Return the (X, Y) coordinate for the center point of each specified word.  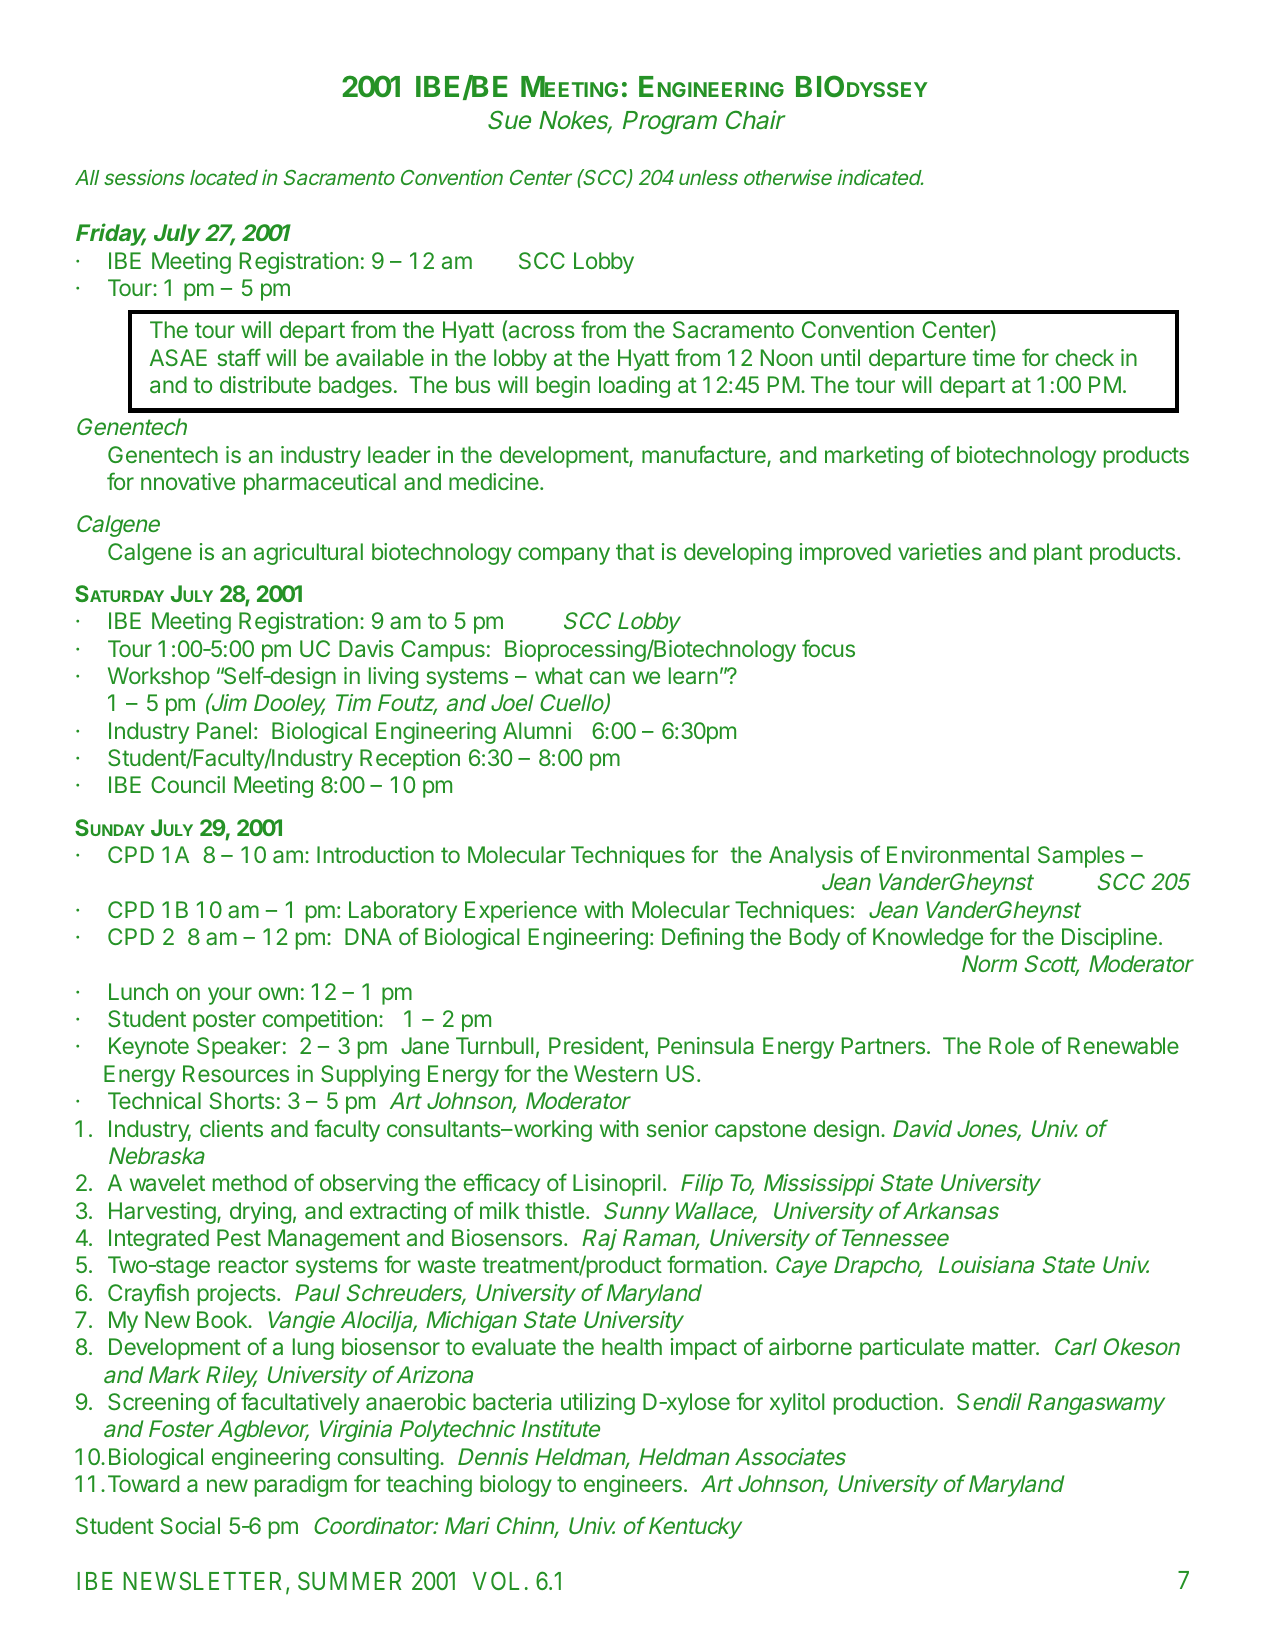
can (607, 677)
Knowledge (928, 939)
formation (714, 1264)
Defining (702, 938)
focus (828, 648)
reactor (254, 1265)
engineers (633, 1486)
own (278, 993)
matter (1005, 1347)
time (993, 357)
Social (190, 1525)
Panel (224, 730)
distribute (265, 384)
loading (634, 387)
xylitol (797, 1404)
